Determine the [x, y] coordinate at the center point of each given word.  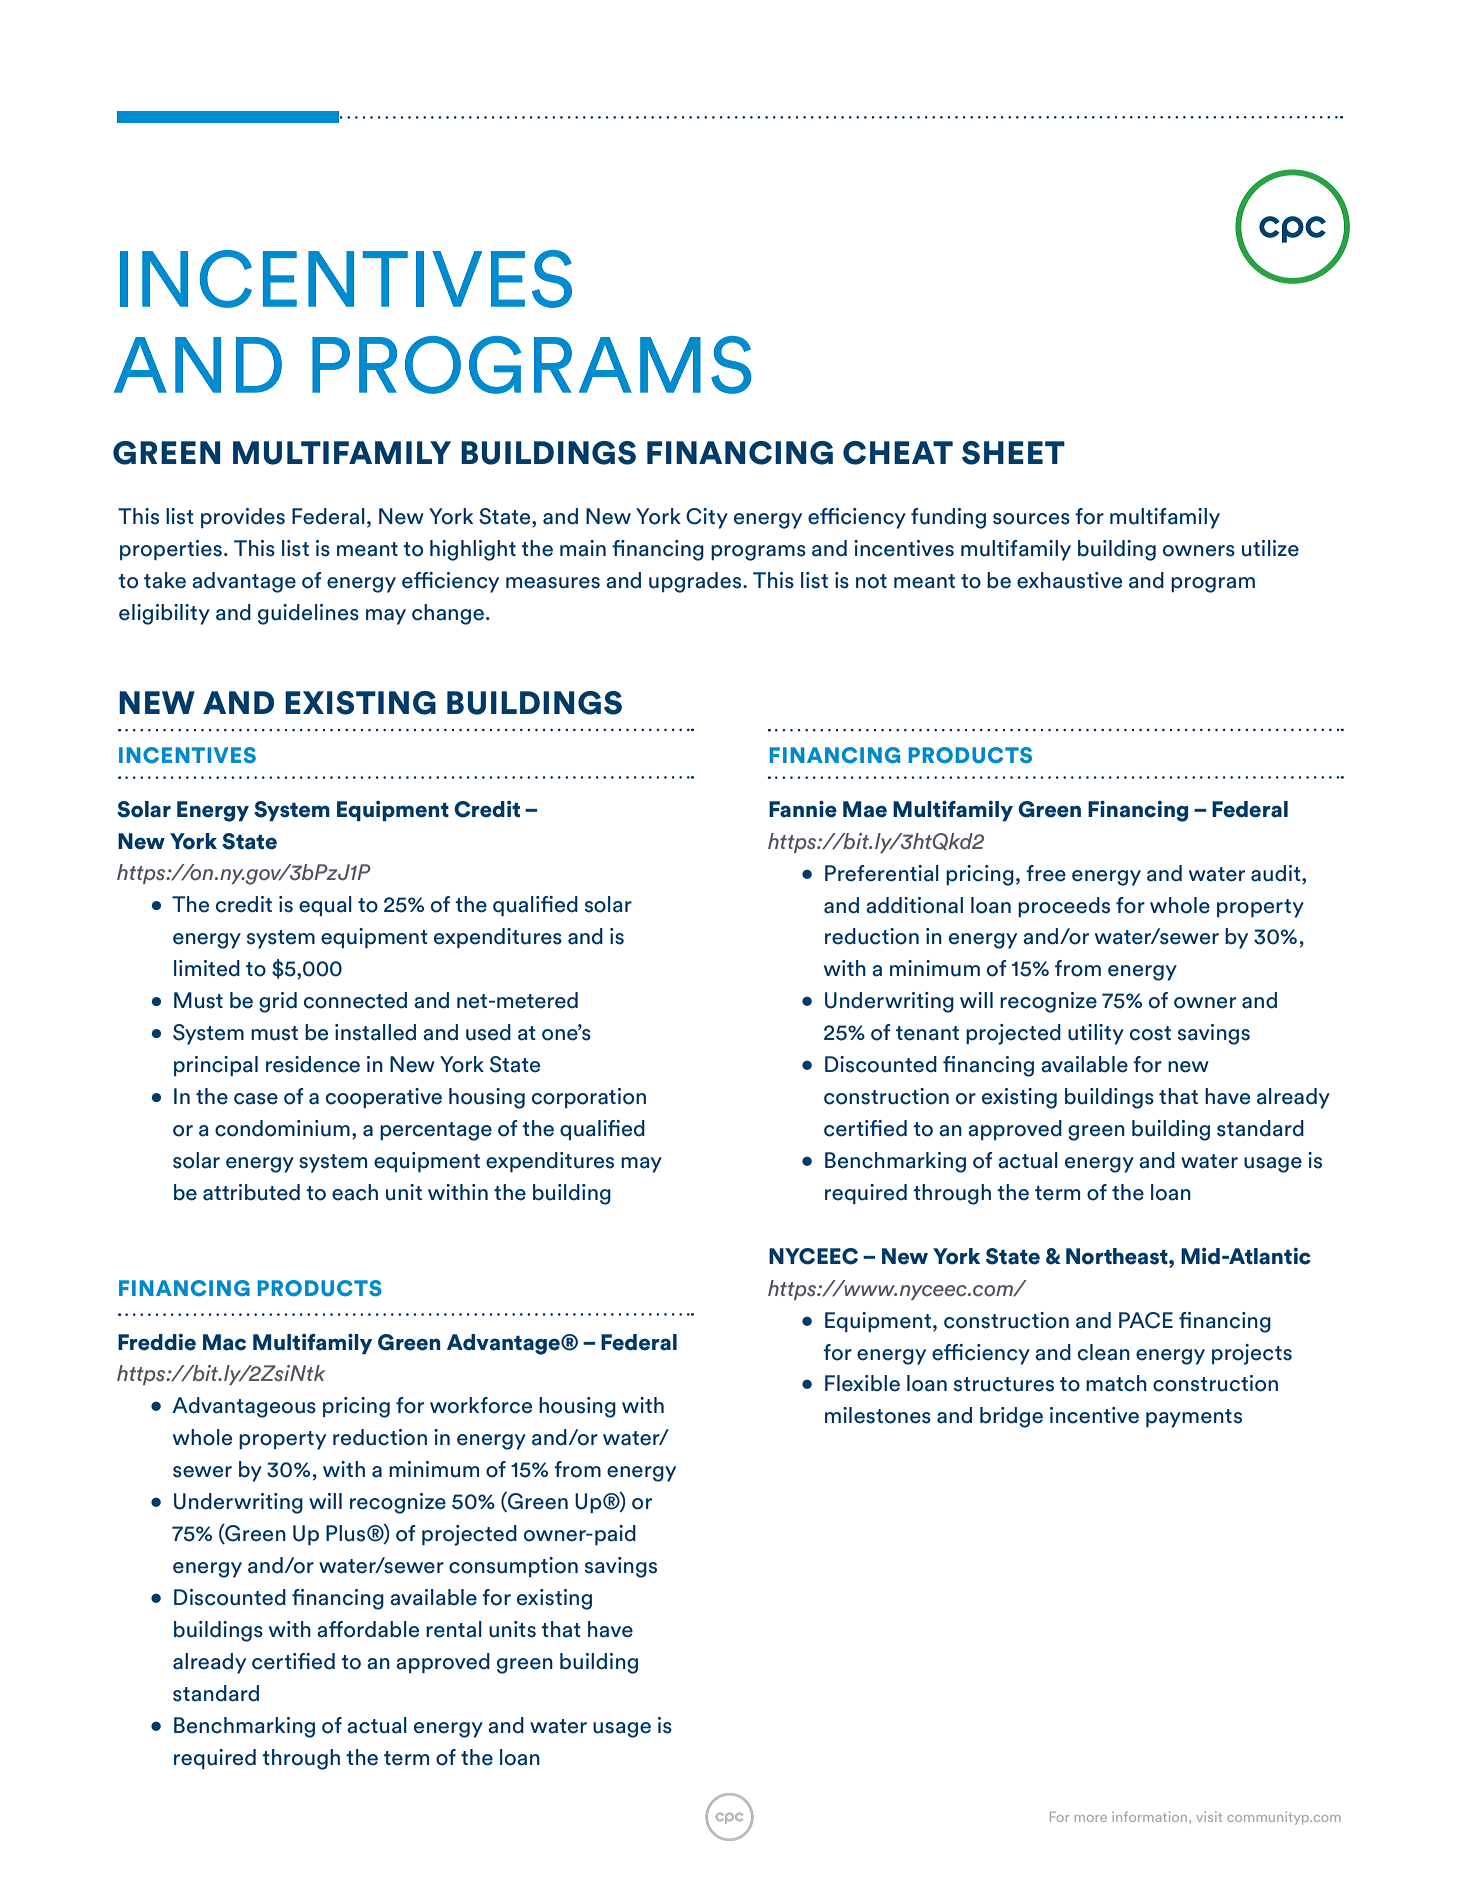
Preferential [882, 873]
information [1151, 1816]
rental [454, 1629]
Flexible [862, 1383]
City [707, 518]
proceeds [1064, 907]
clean [1104, 1352]
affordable [368, 1629]
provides [243, 518]
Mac [224, 1342]
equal [325, 906]
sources [1031, 519]
